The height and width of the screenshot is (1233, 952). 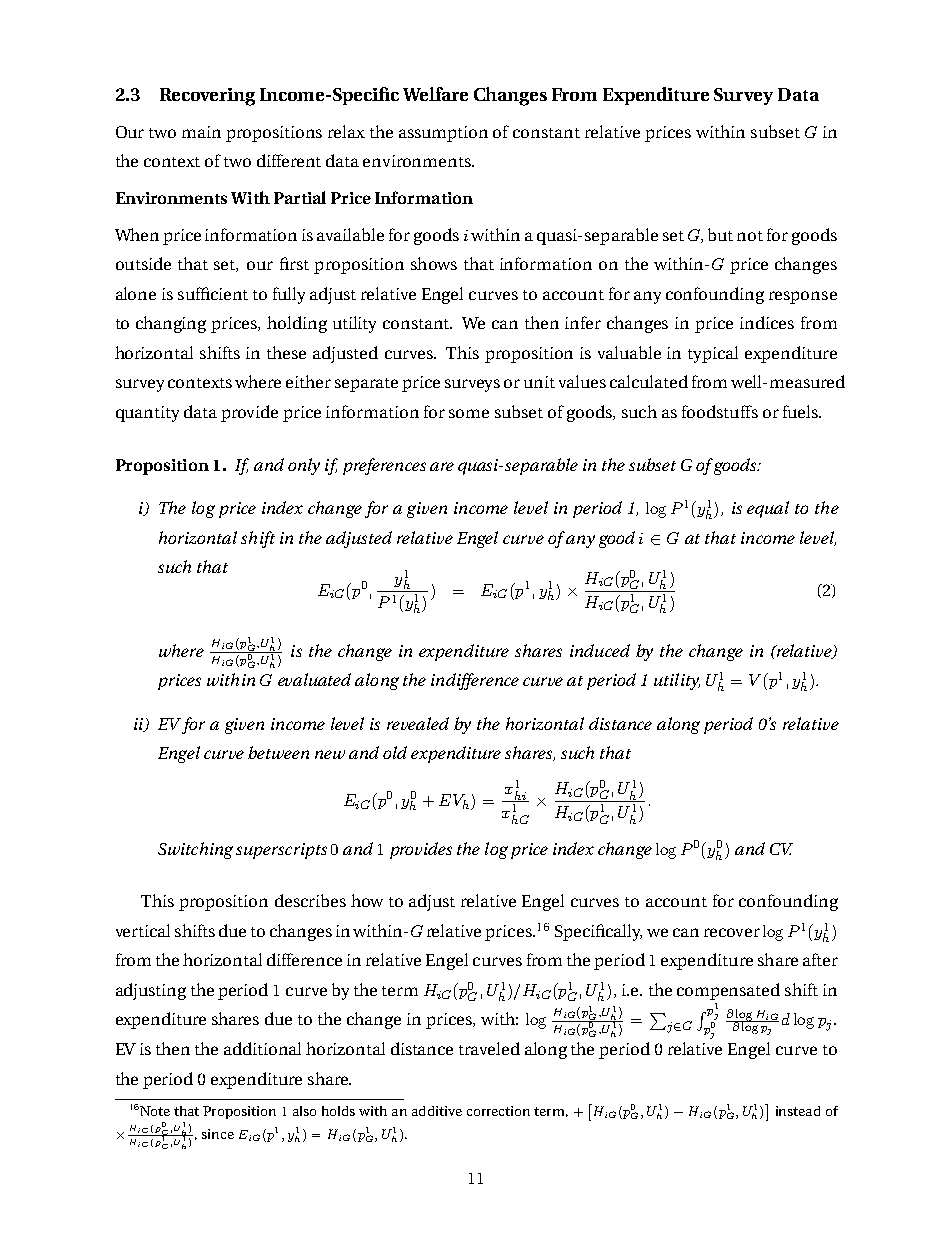 I want to click on quantity, so click(x=147, y=414).
